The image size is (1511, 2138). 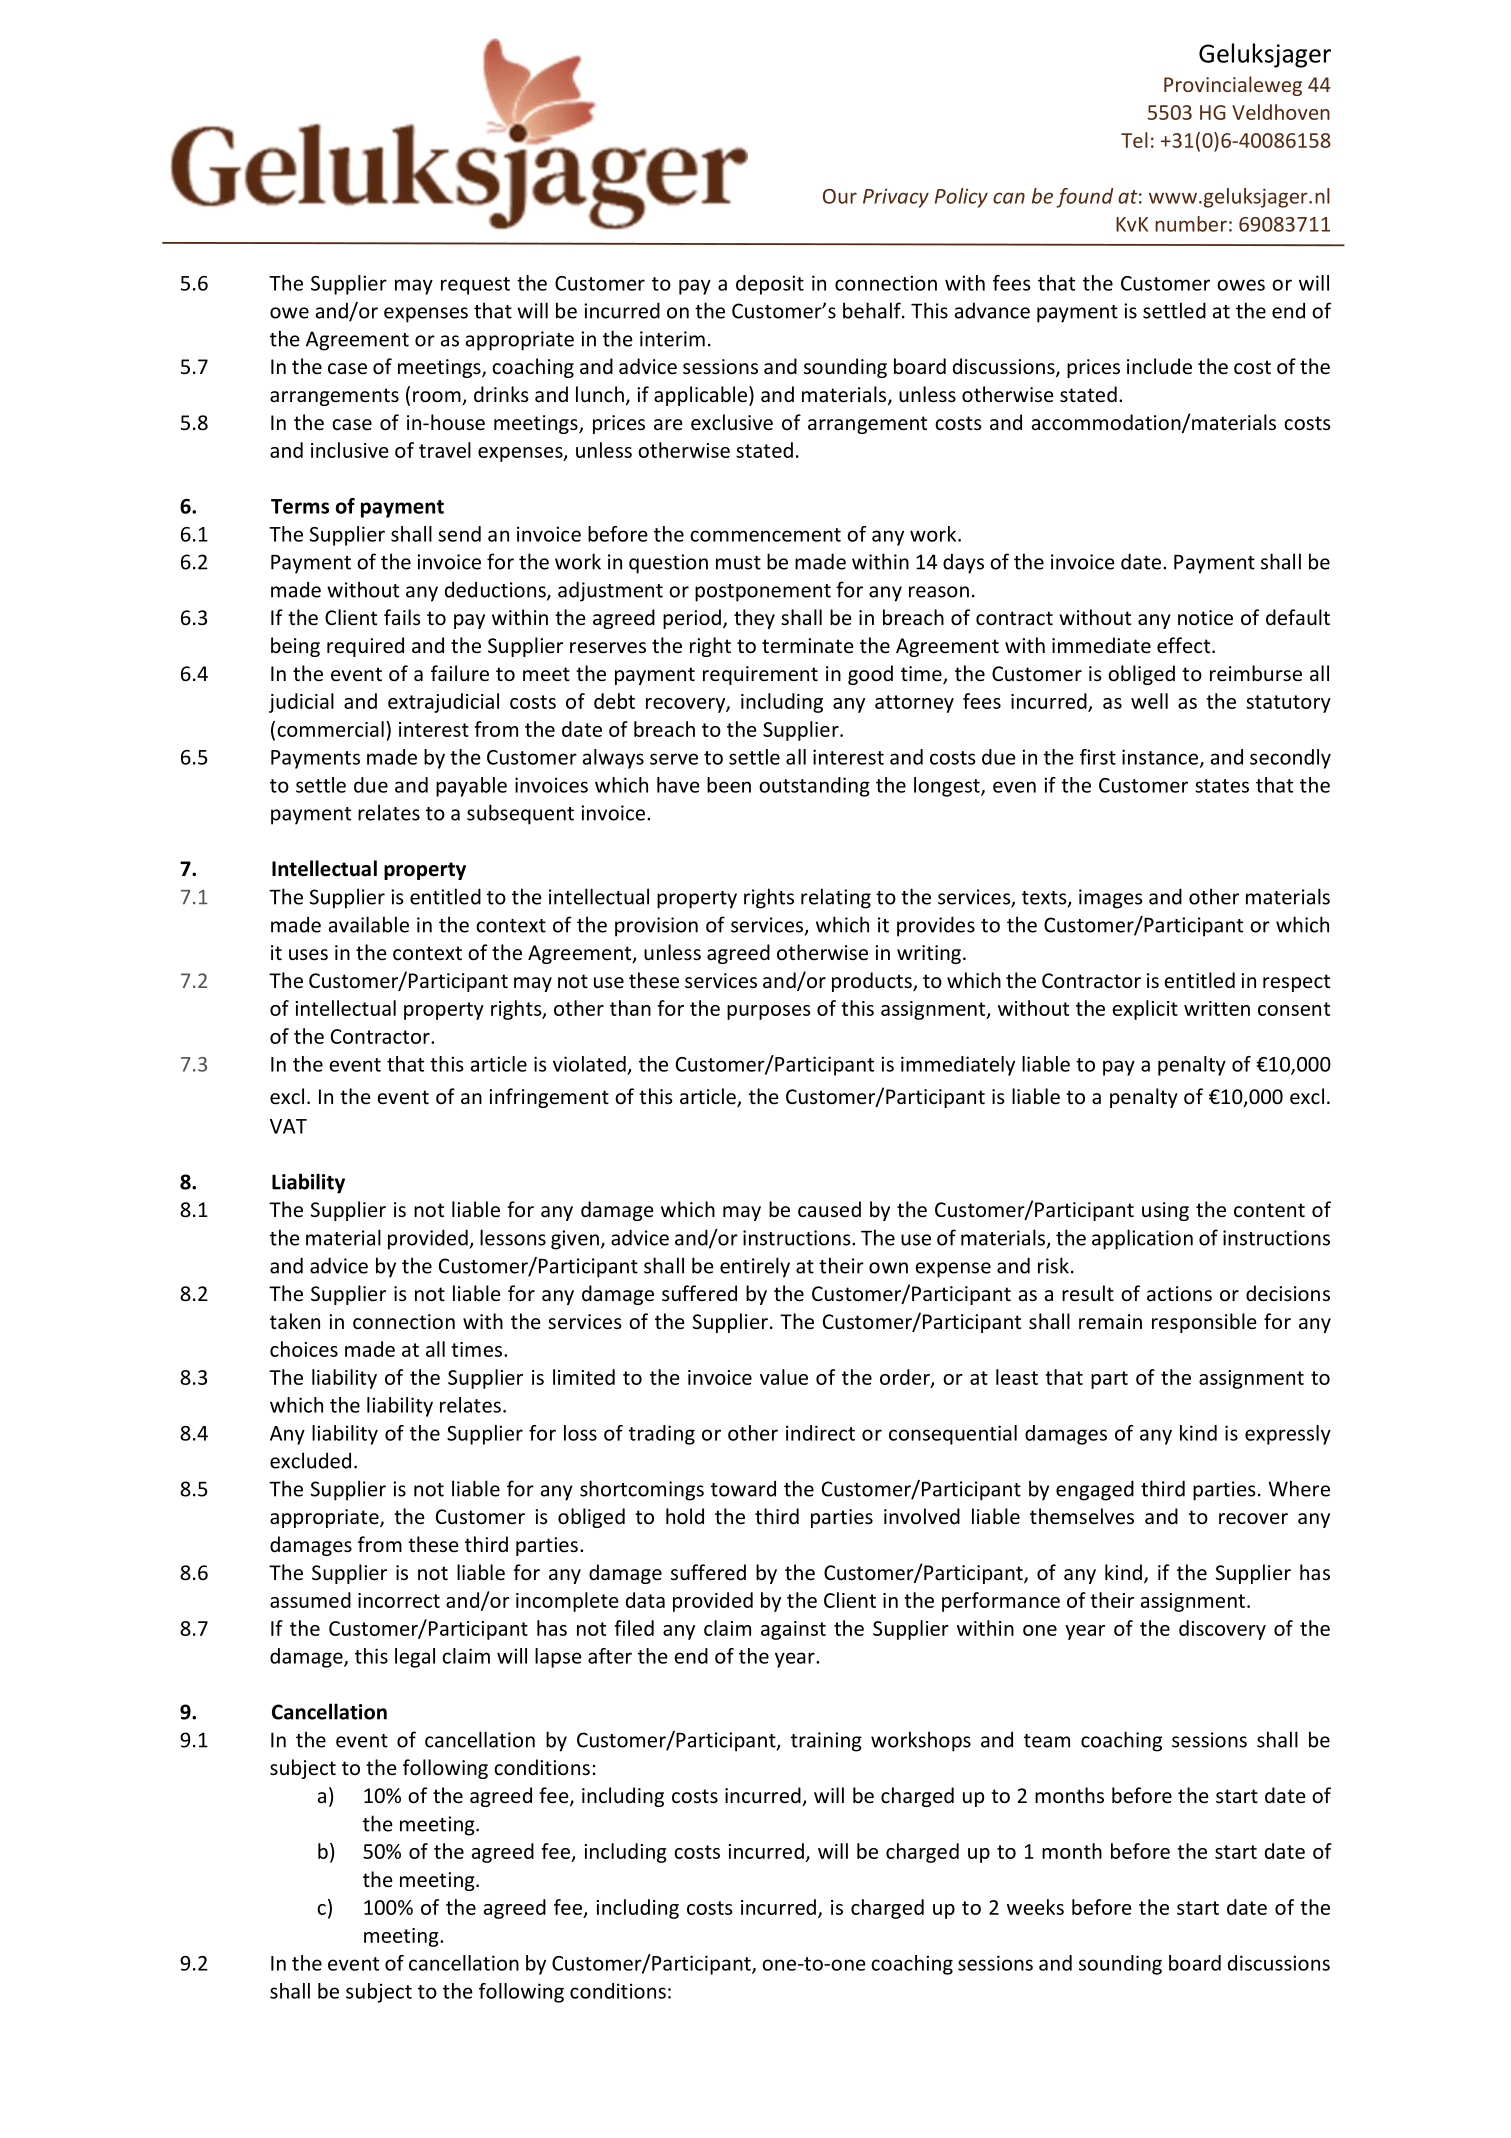 What do you see at coordinates (475, 286) in the page?
I see `request` at bounding box center [475, 286].
